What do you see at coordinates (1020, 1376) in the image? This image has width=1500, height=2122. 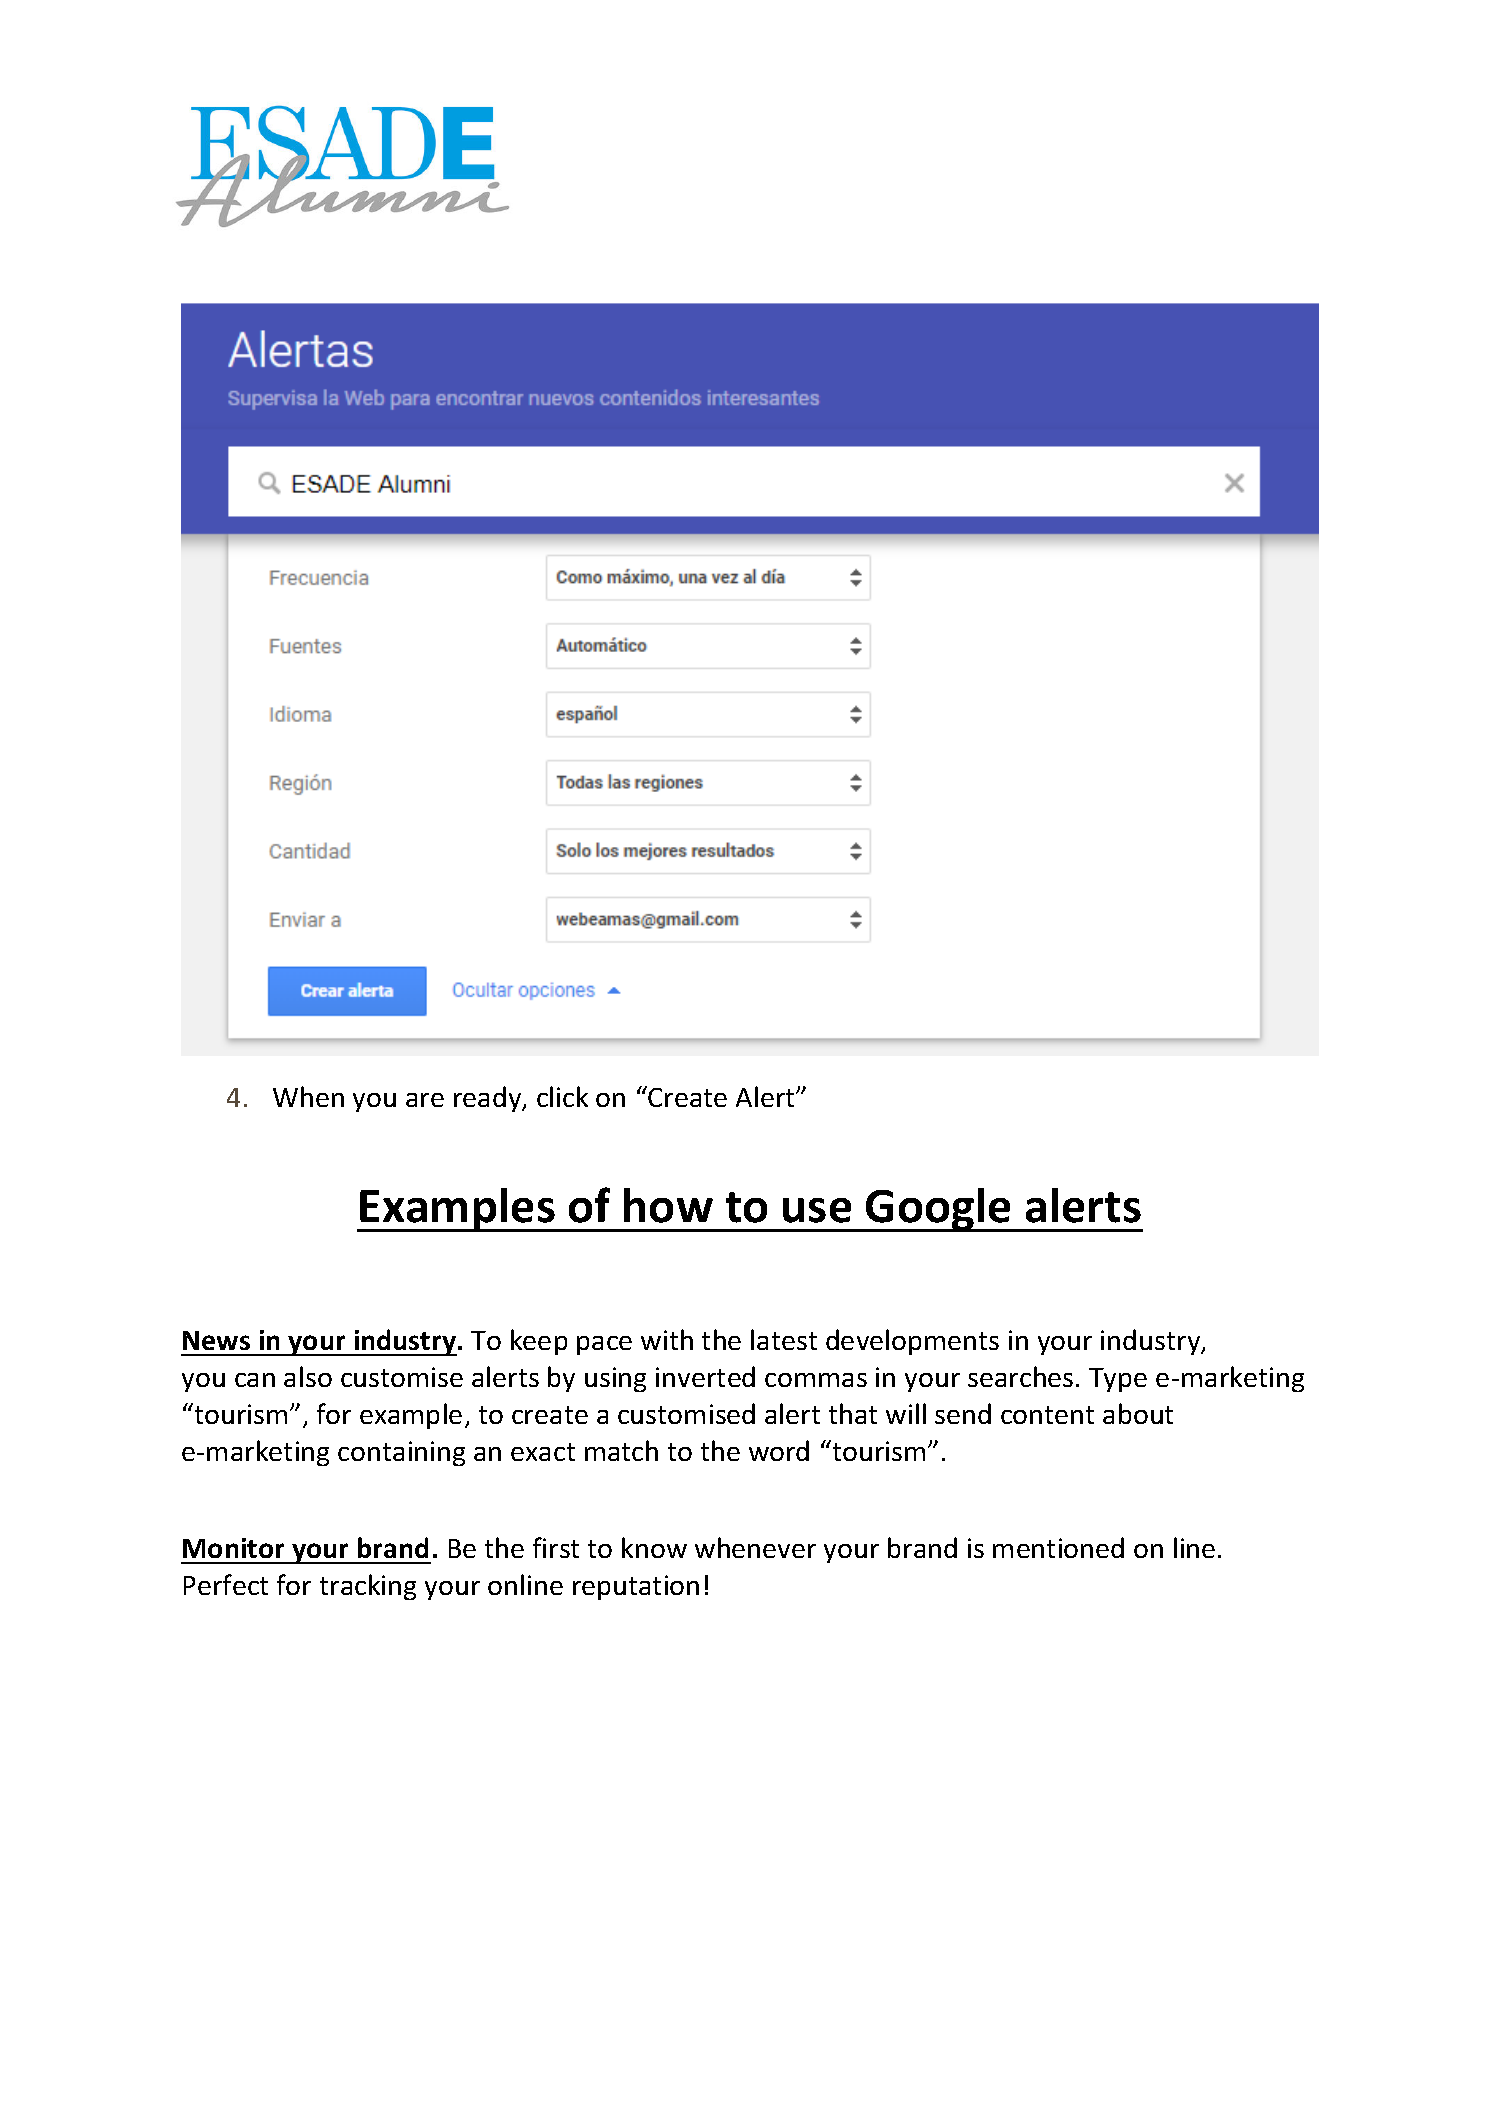 I see `searches` at bounding box center [1020, 1376].
